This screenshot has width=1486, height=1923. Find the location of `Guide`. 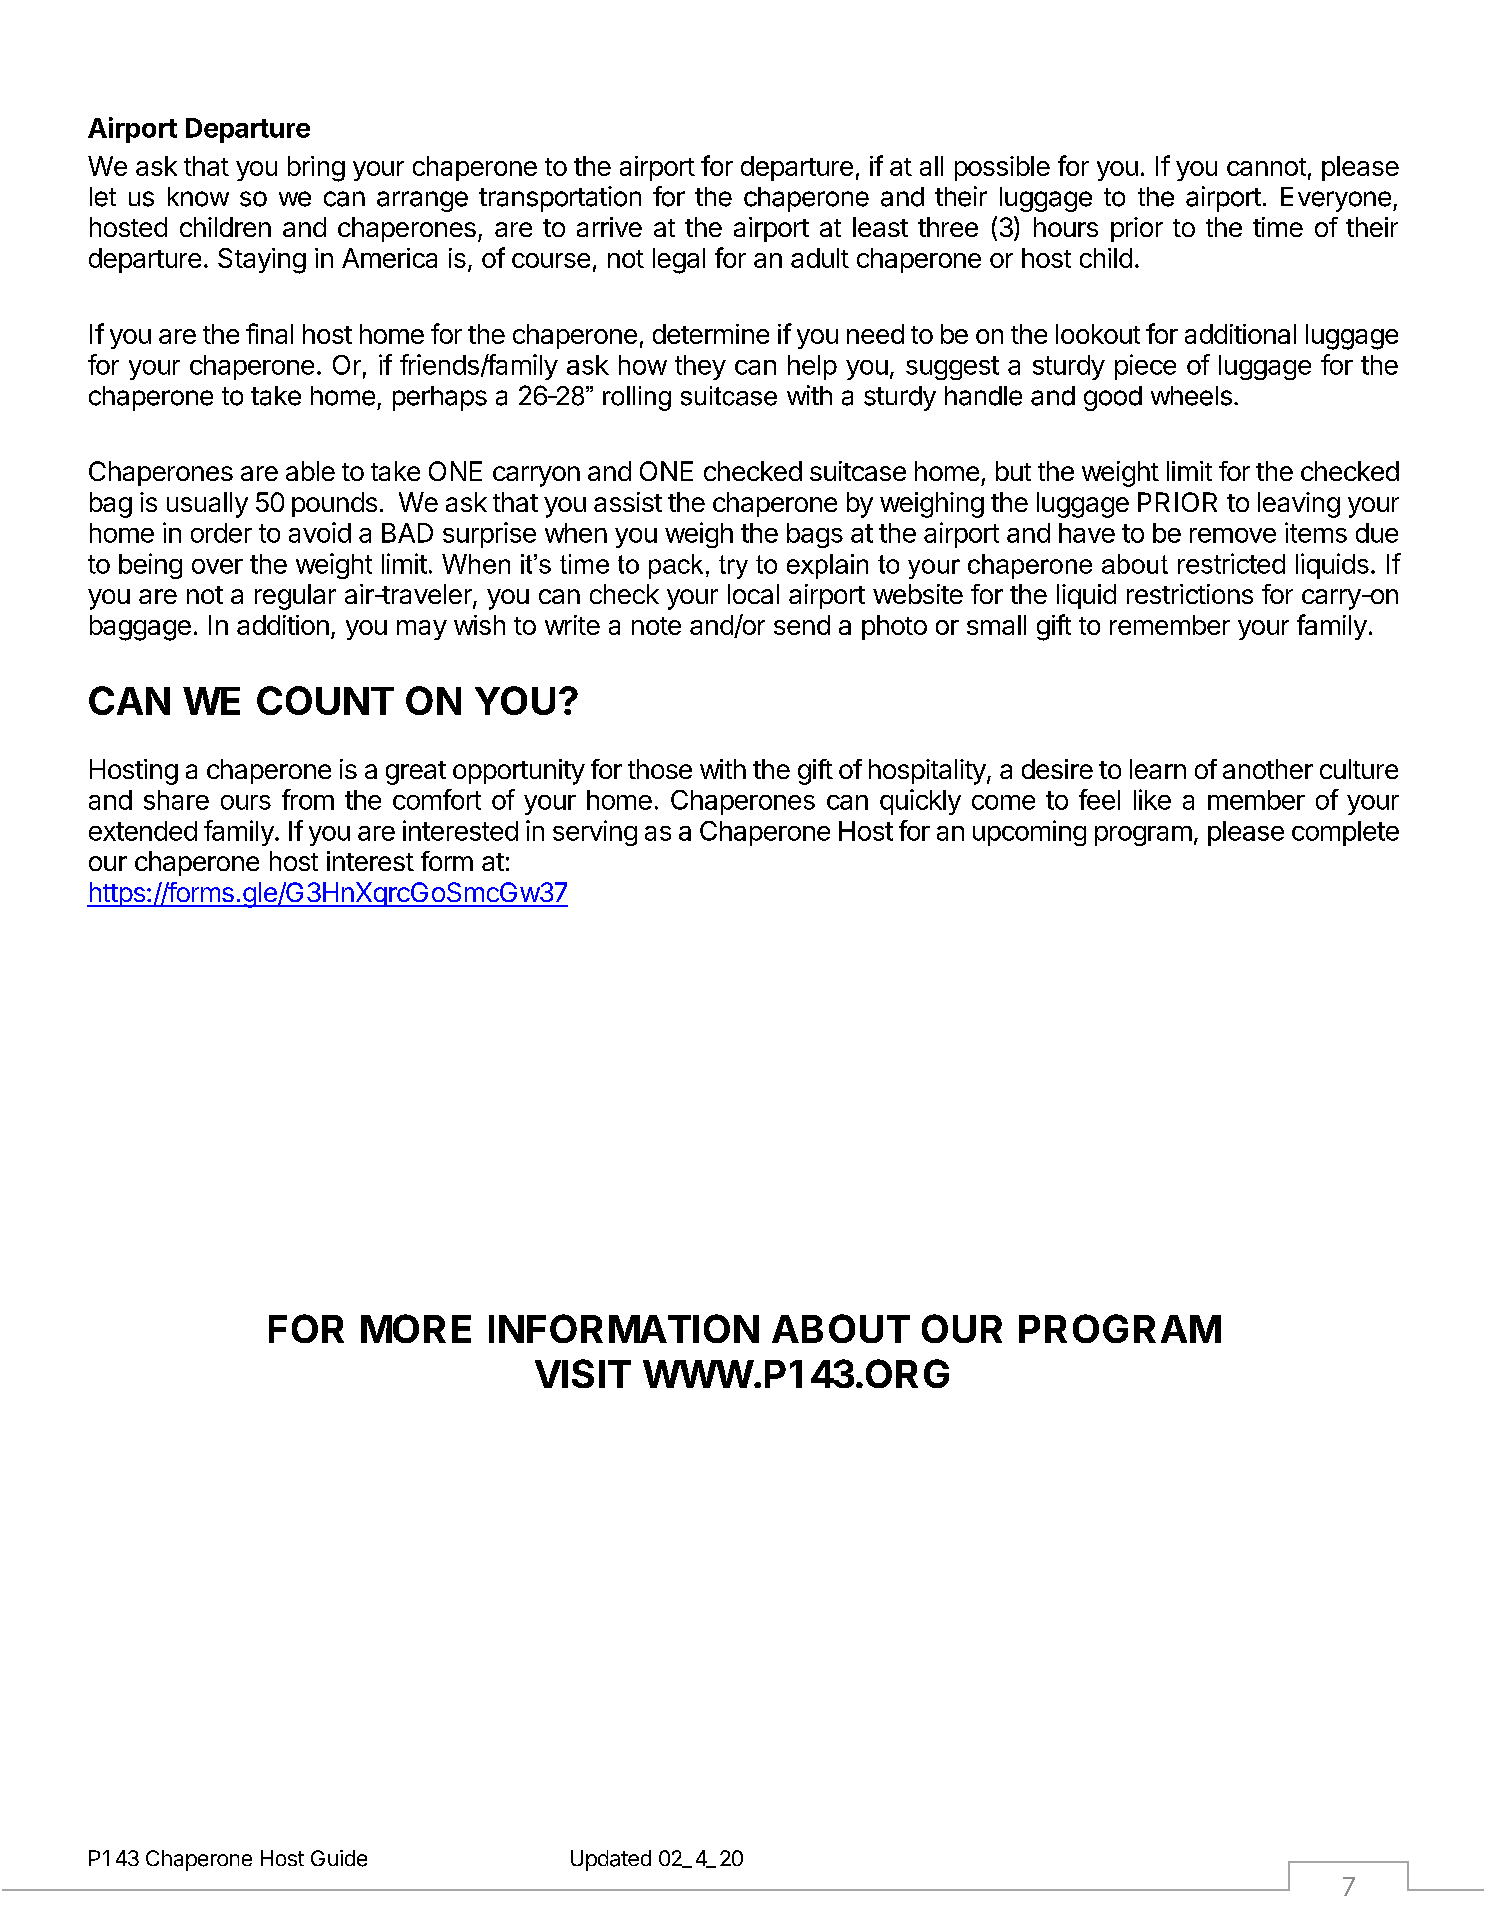

Guide is located at coordinates (339, 1858).
